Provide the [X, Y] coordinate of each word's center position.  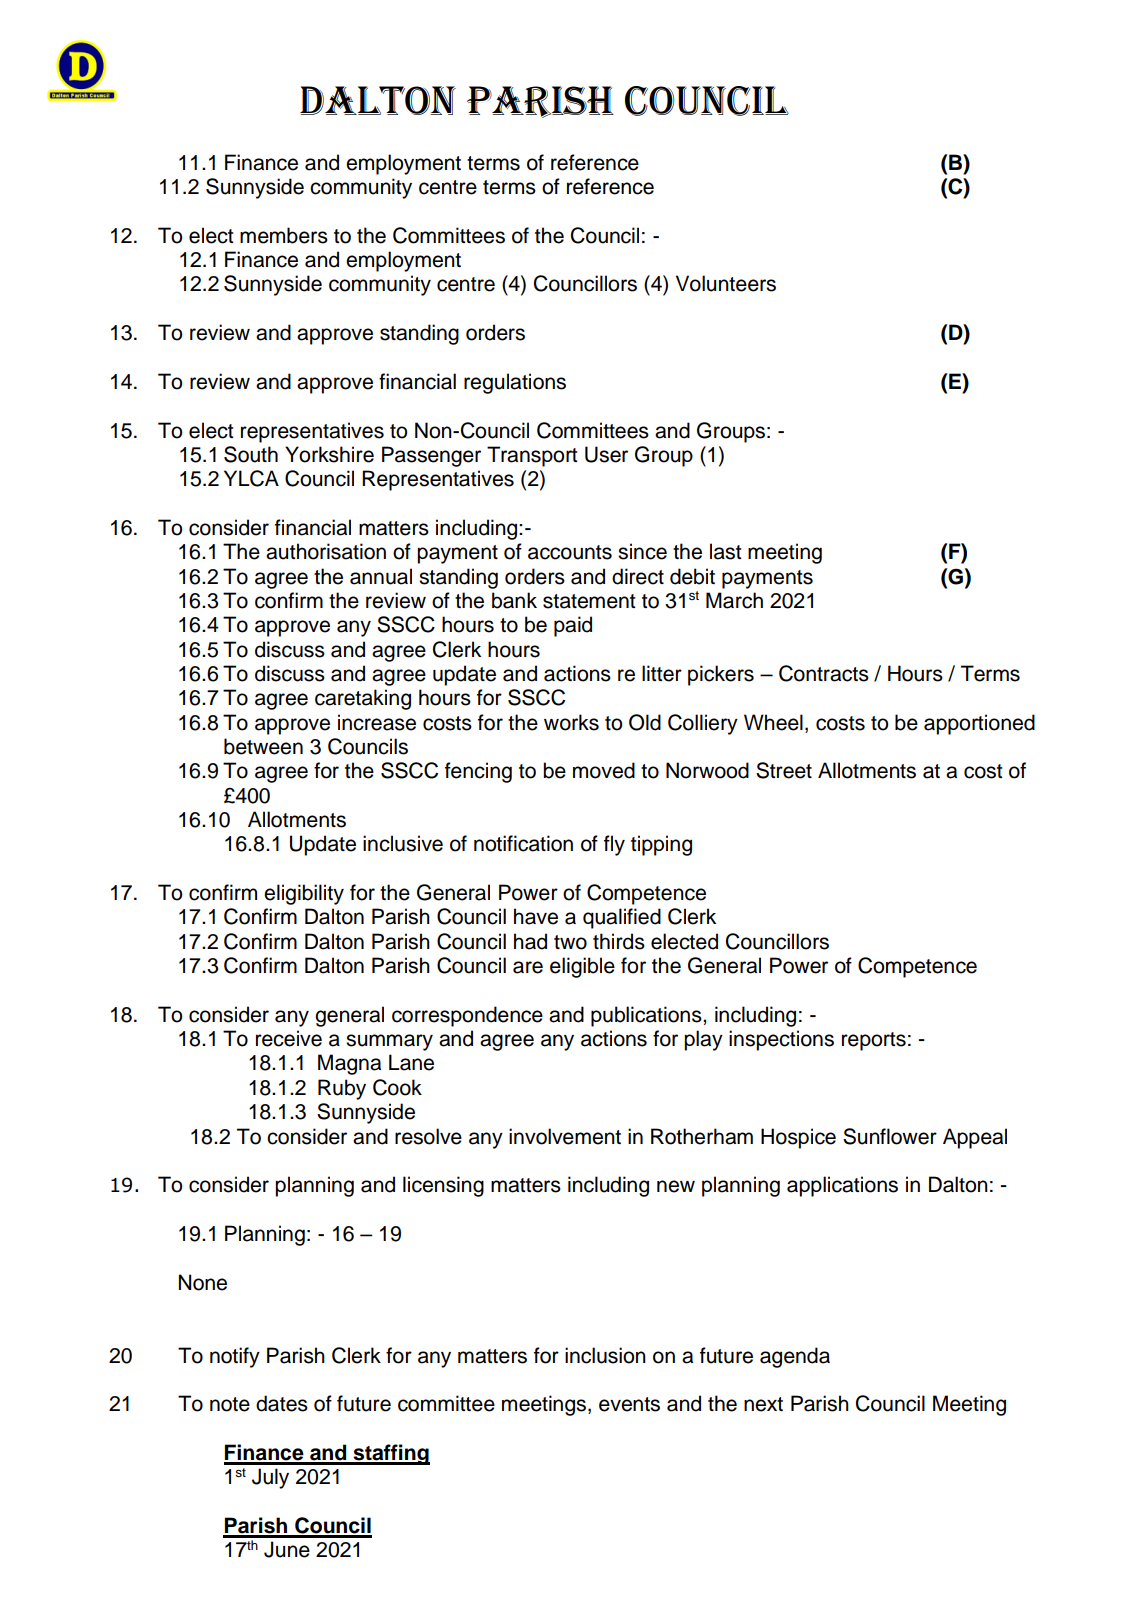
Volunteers [726, 283]
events [629, 1404]
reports [874, 1041]
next [763, 1404]
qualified [622, 918]
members [284, 235]
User [606, 454]
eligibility [304, 894]
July [270, 1478]
